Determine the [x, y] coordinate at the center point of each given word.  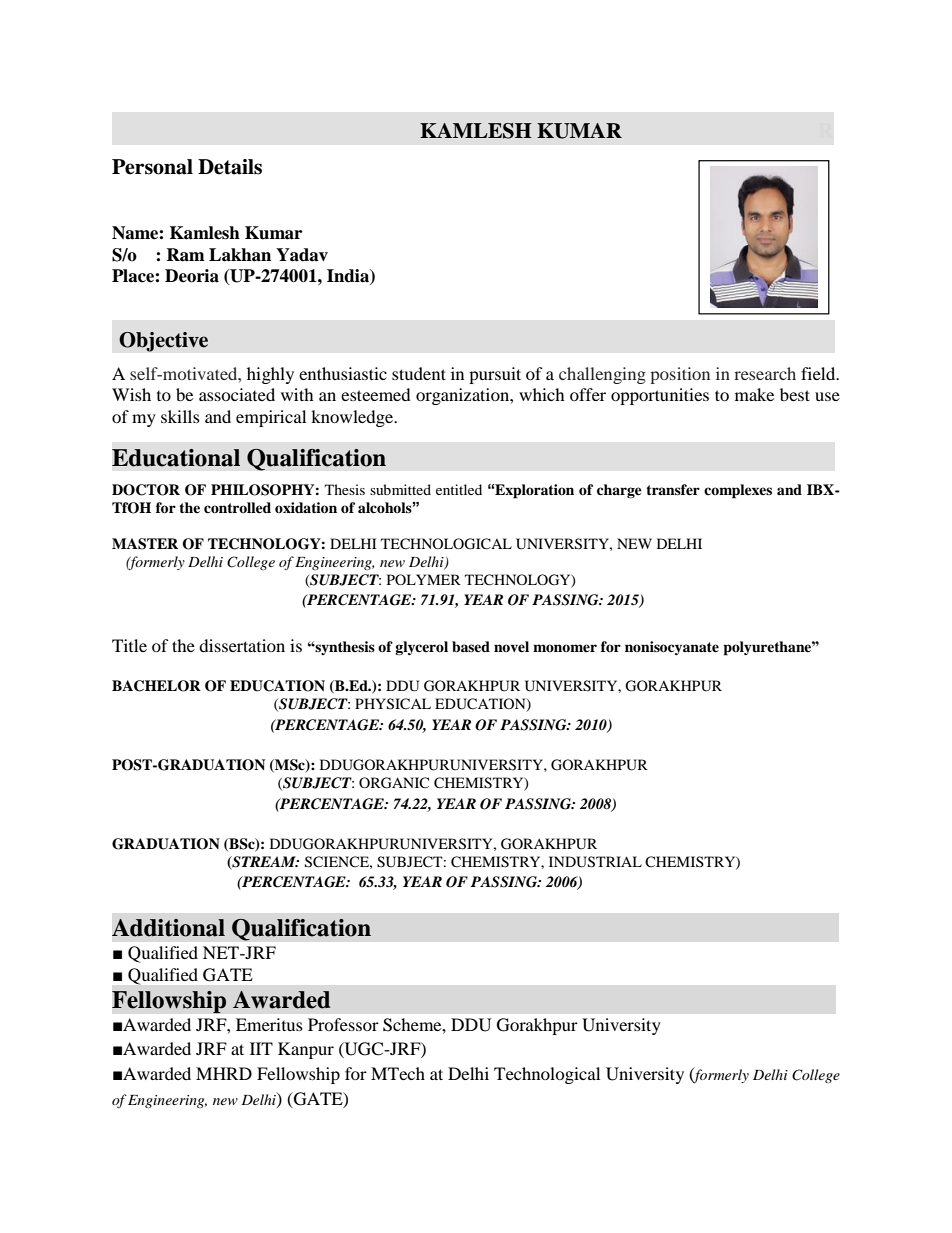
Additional [168, 928]
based [471, 647]
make [754, 394]
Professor [343, 1024]
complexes [738, 491]
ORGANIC [394, 783]
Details [230, 167]
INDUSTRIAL [595, 862]
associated [237, 394]
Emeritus [269, 1024]
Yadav [302, 255]
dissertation [242, 645]
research [765, 373]
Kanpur [306, 1050]
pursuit [495, 375]
